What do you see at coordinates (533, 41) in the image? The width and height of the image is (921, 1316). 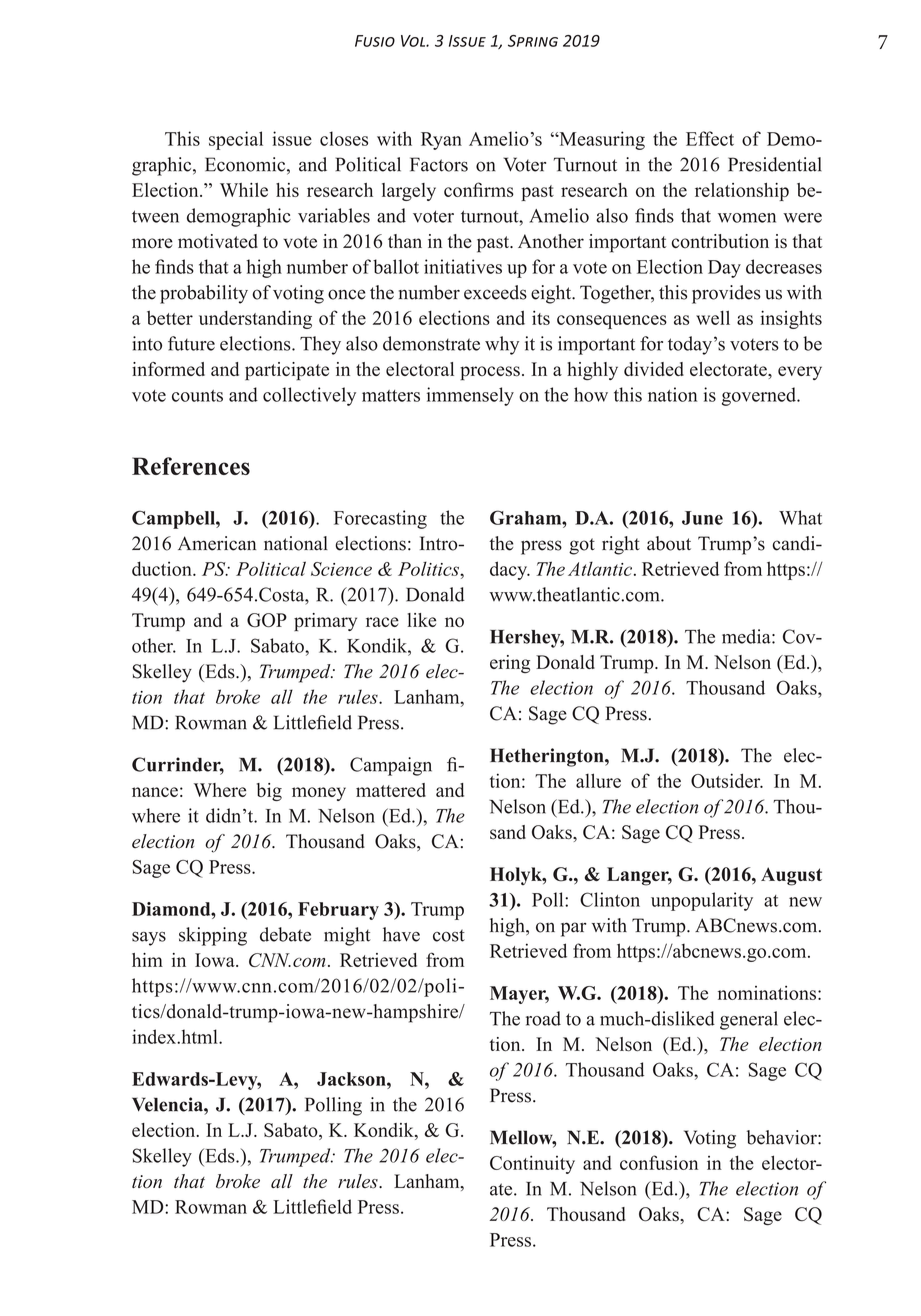 I see `Spring` at bounding box center [533, 41].
